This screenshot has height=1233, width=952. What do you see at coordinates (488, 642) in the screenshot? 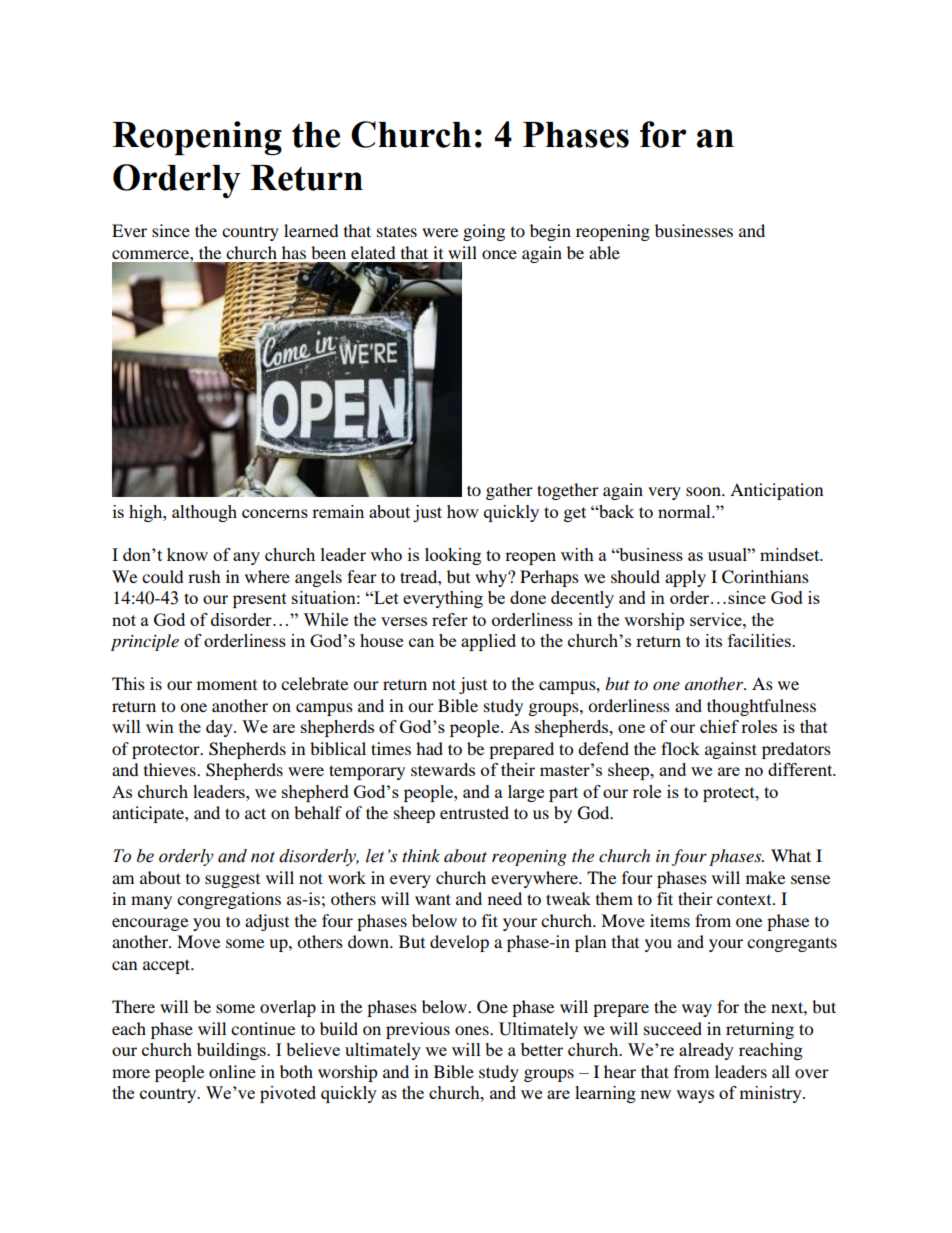
I see `applied` at bounding box center [488, 642].
